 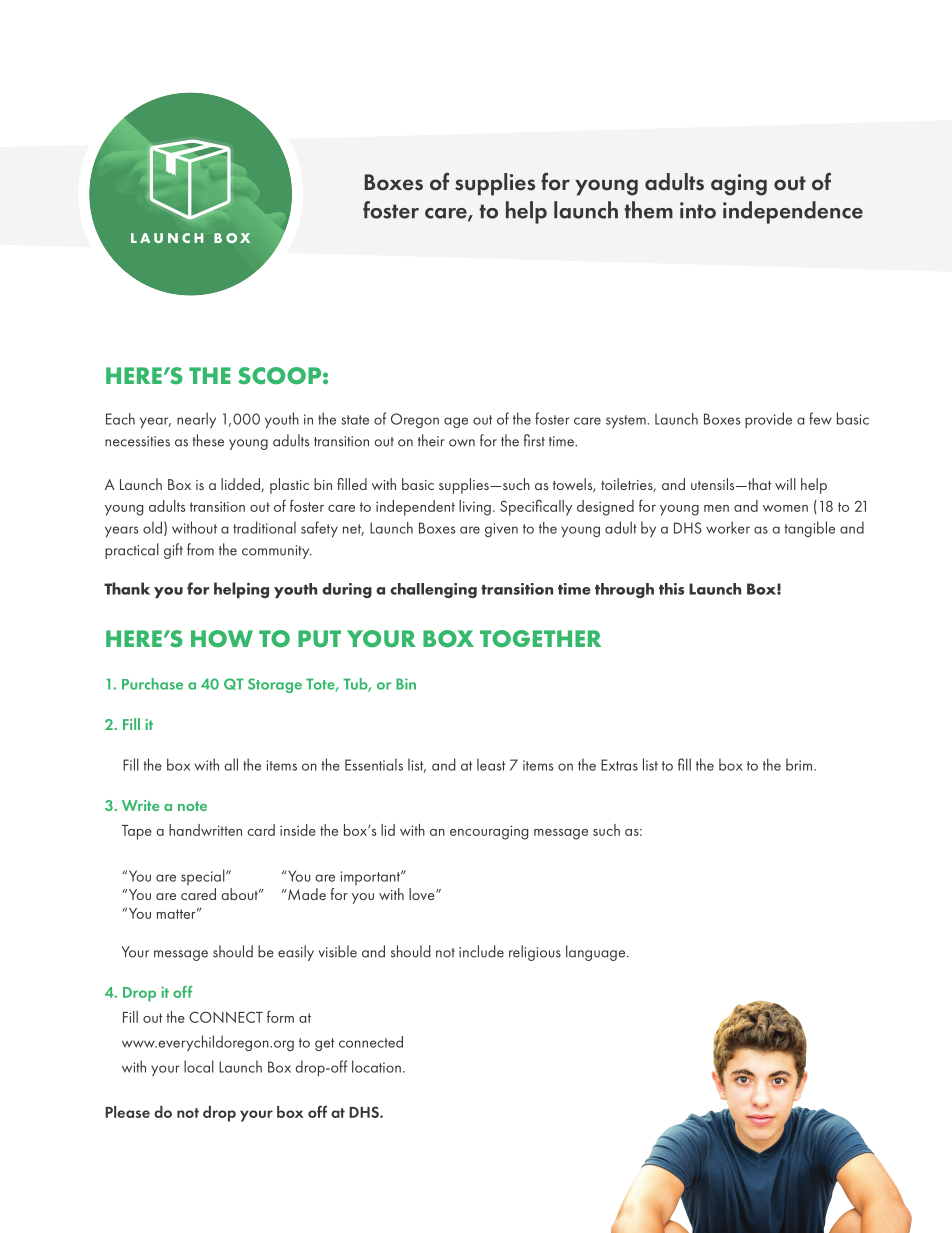 I want to click on location, so click(x=376, y=1066).
